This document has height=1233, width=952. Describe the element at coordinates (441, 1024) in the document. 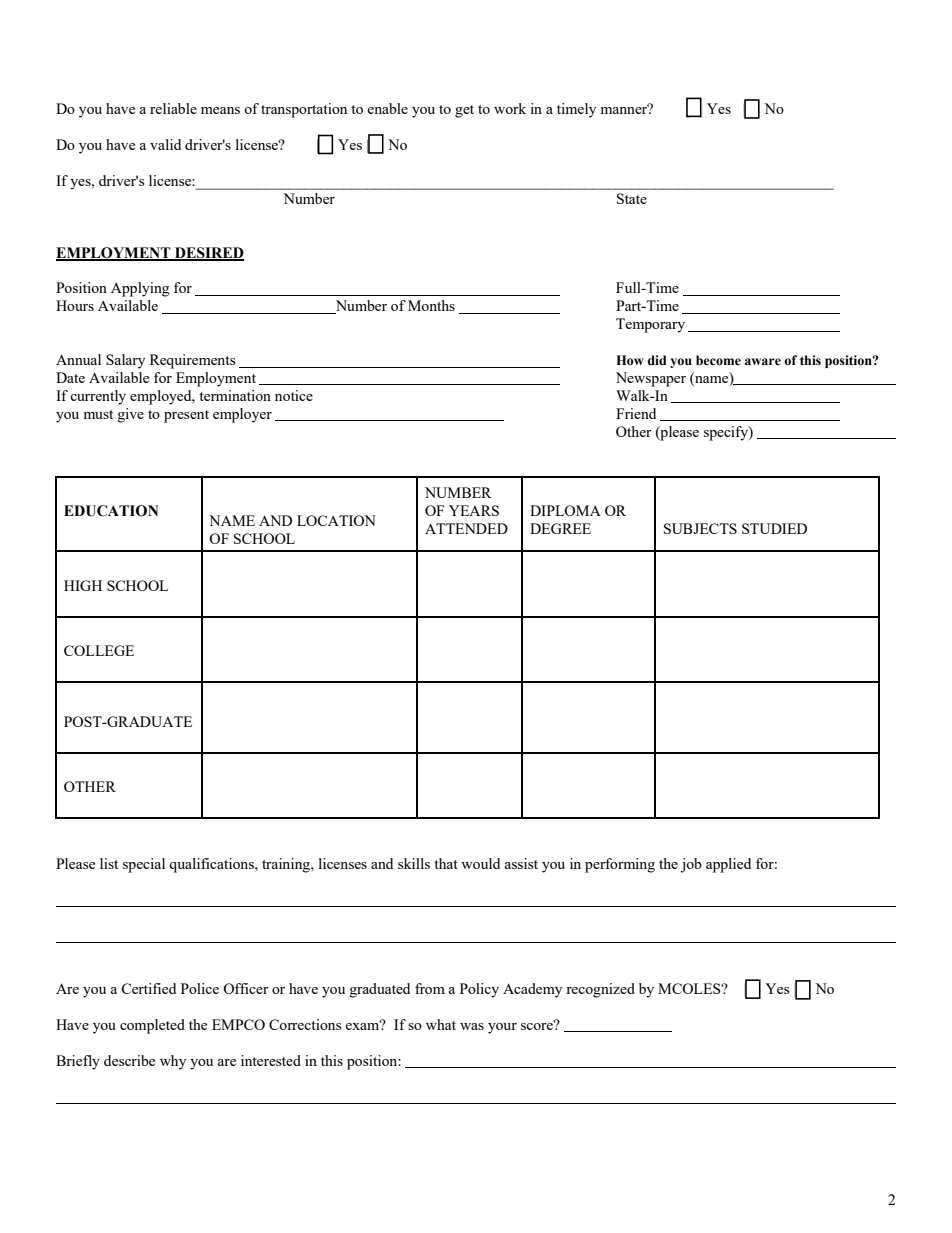

I see `what` at that location.
